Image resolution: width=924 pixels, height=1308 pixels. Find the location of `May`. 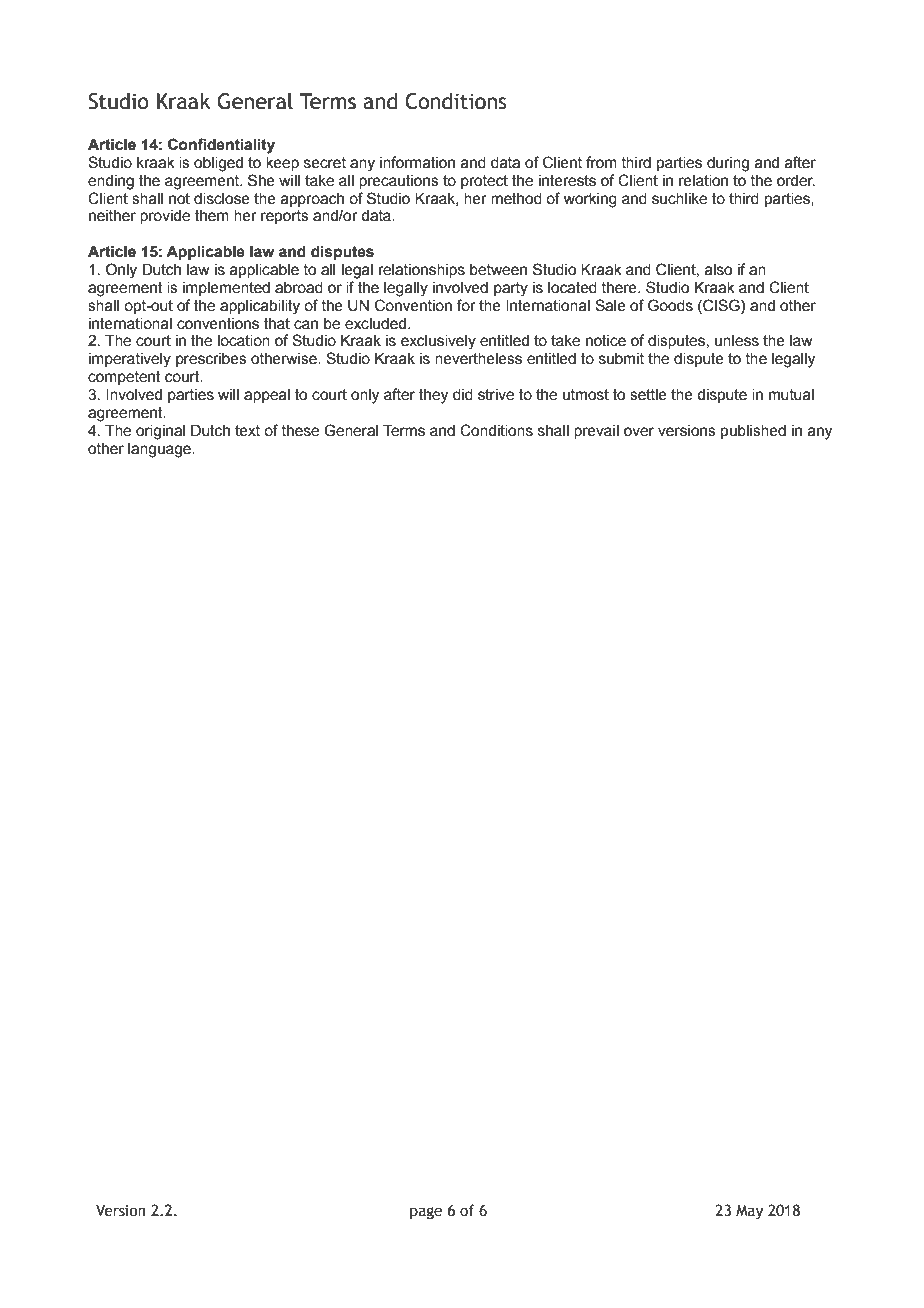

May is located at coordinates (749, 1212).
